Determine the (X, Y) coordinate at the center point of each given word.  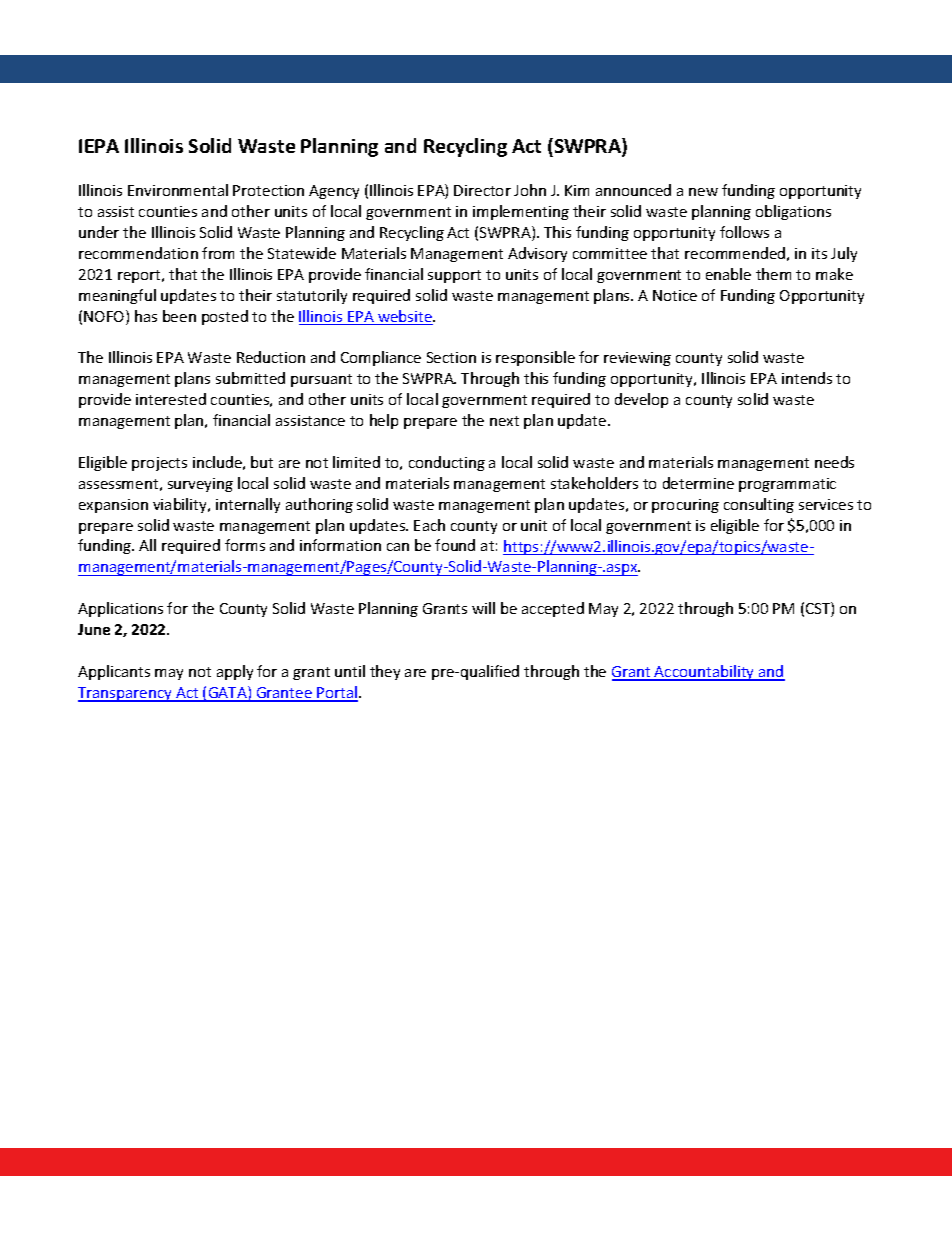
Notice (675, 295)
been (179, 316)
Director (482, 190)
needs (834, 462)
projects (159, 464)
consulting (759, 505)
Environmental (178, 190)
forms (245, 545)
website (405, 317)
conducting (447, 463)
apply (235, 672)
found (455, 545)
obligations (793, 212)
